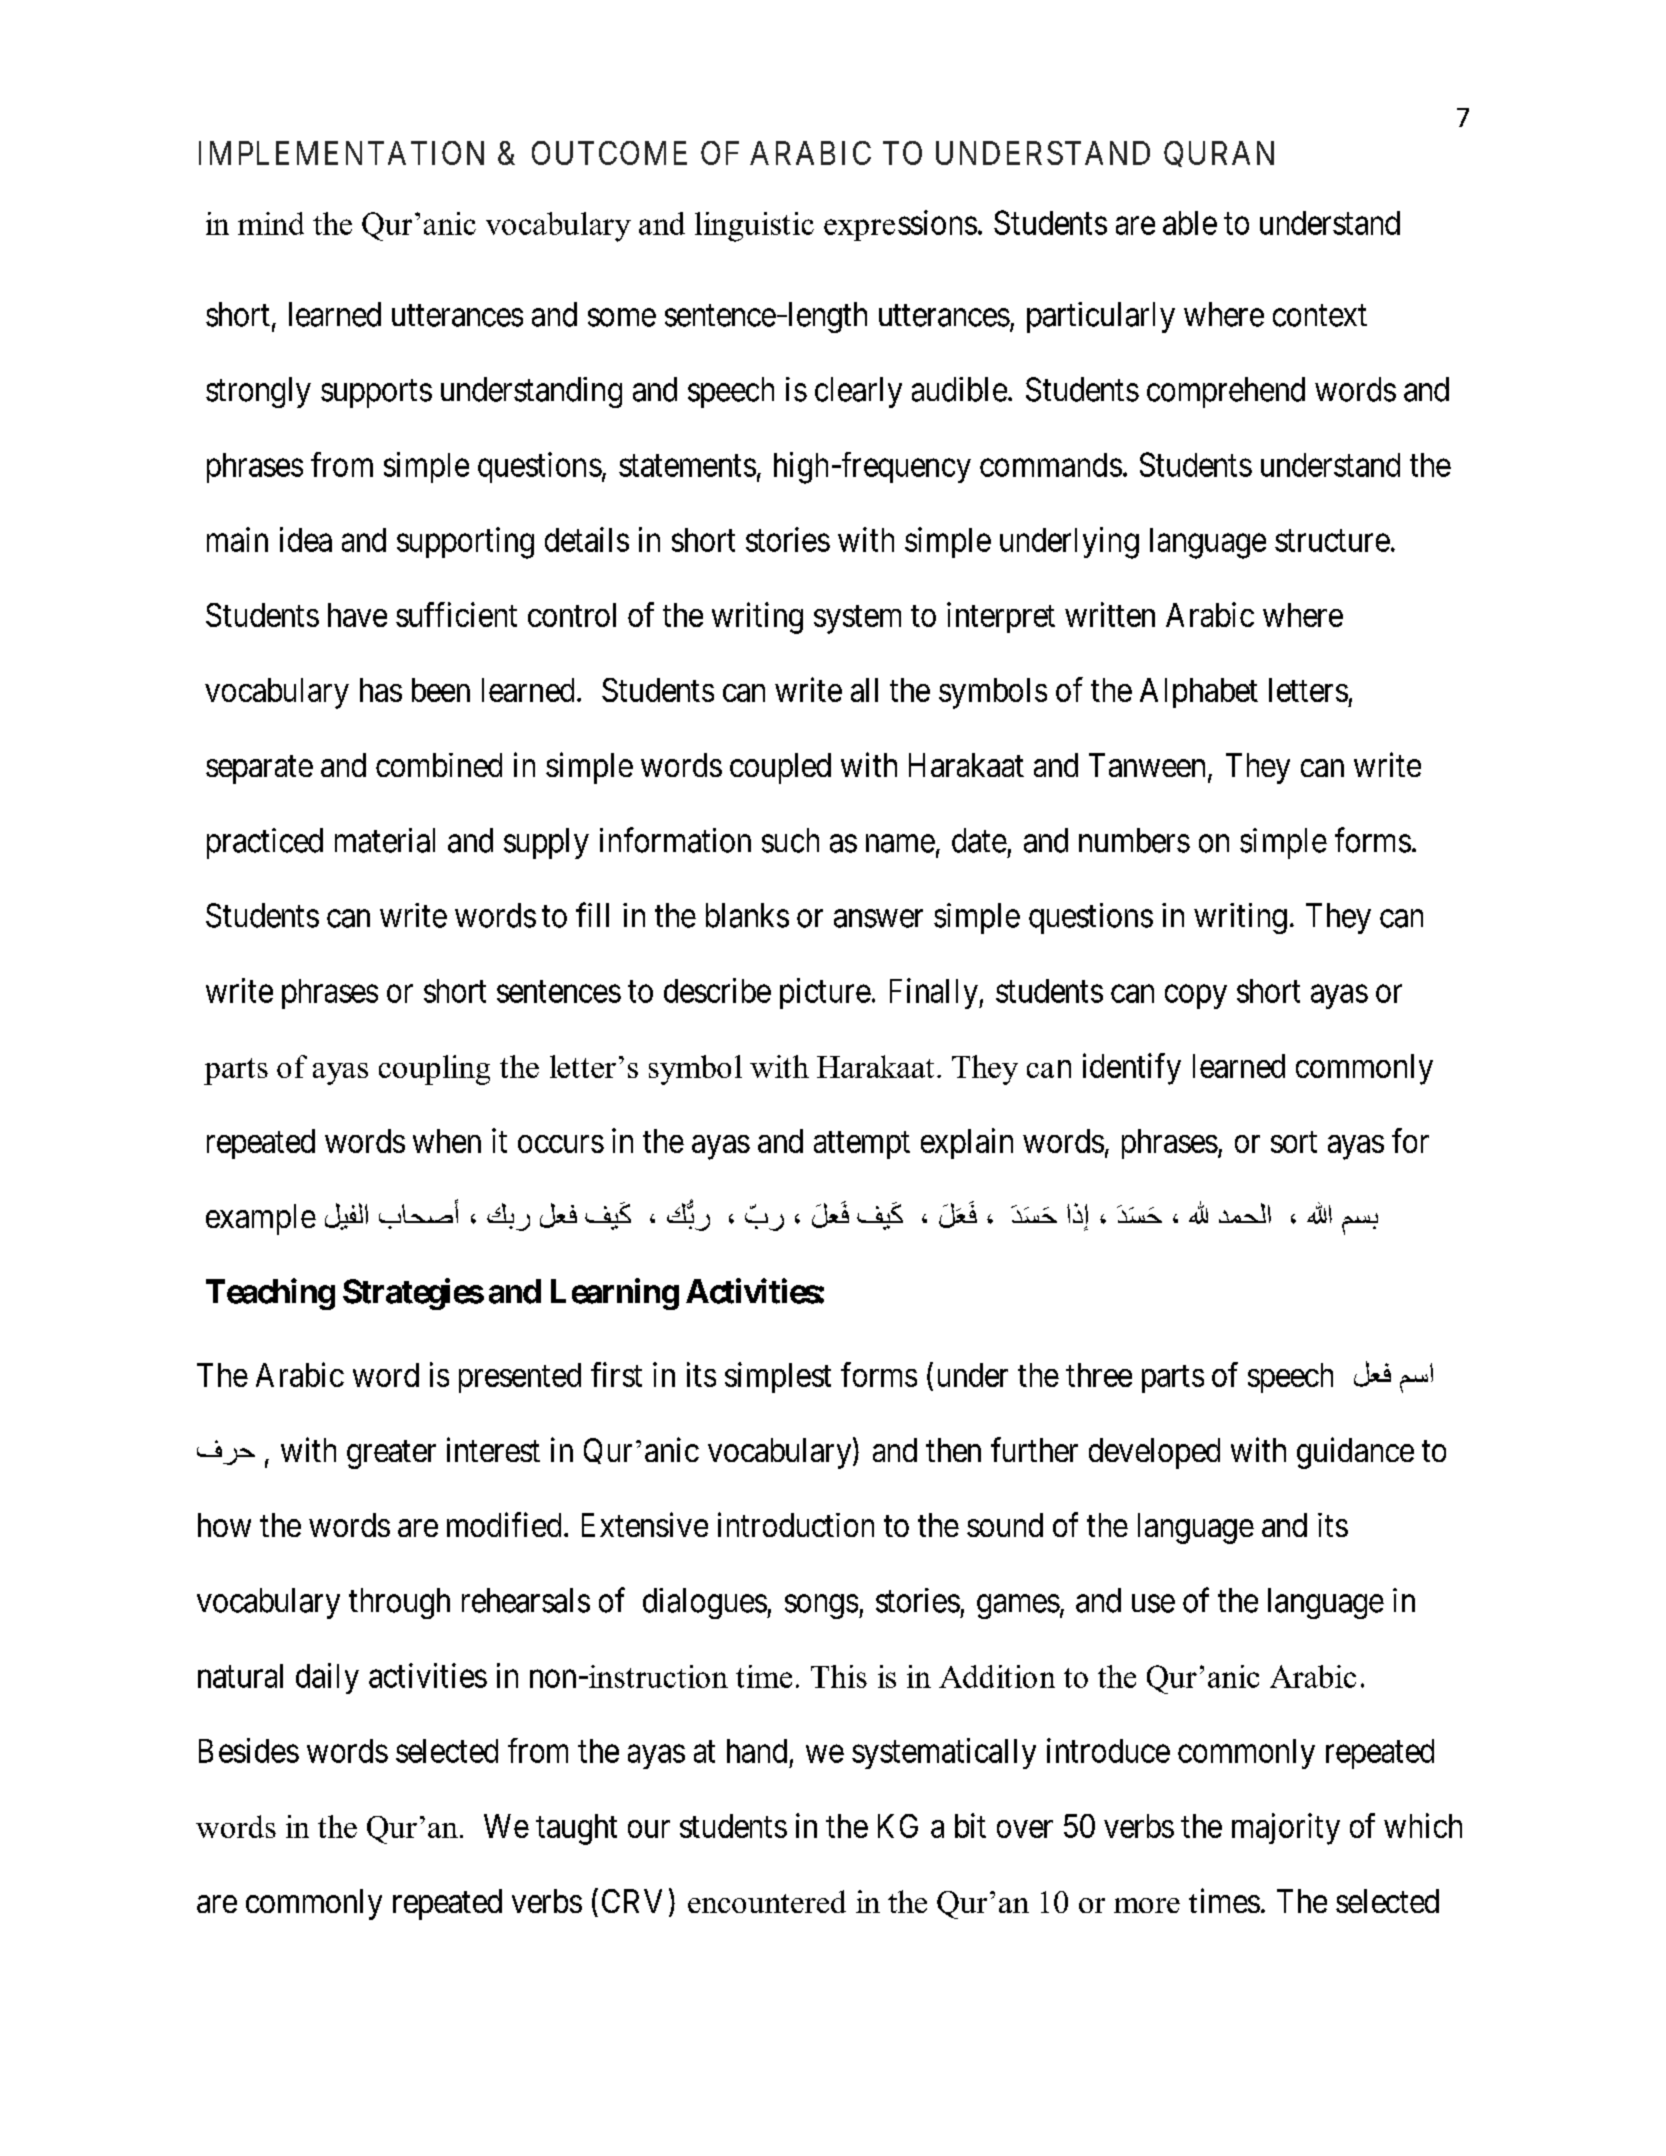 This screenshot has height=2156, width=1666. I want to click on Besides, so click(249, 1750).
